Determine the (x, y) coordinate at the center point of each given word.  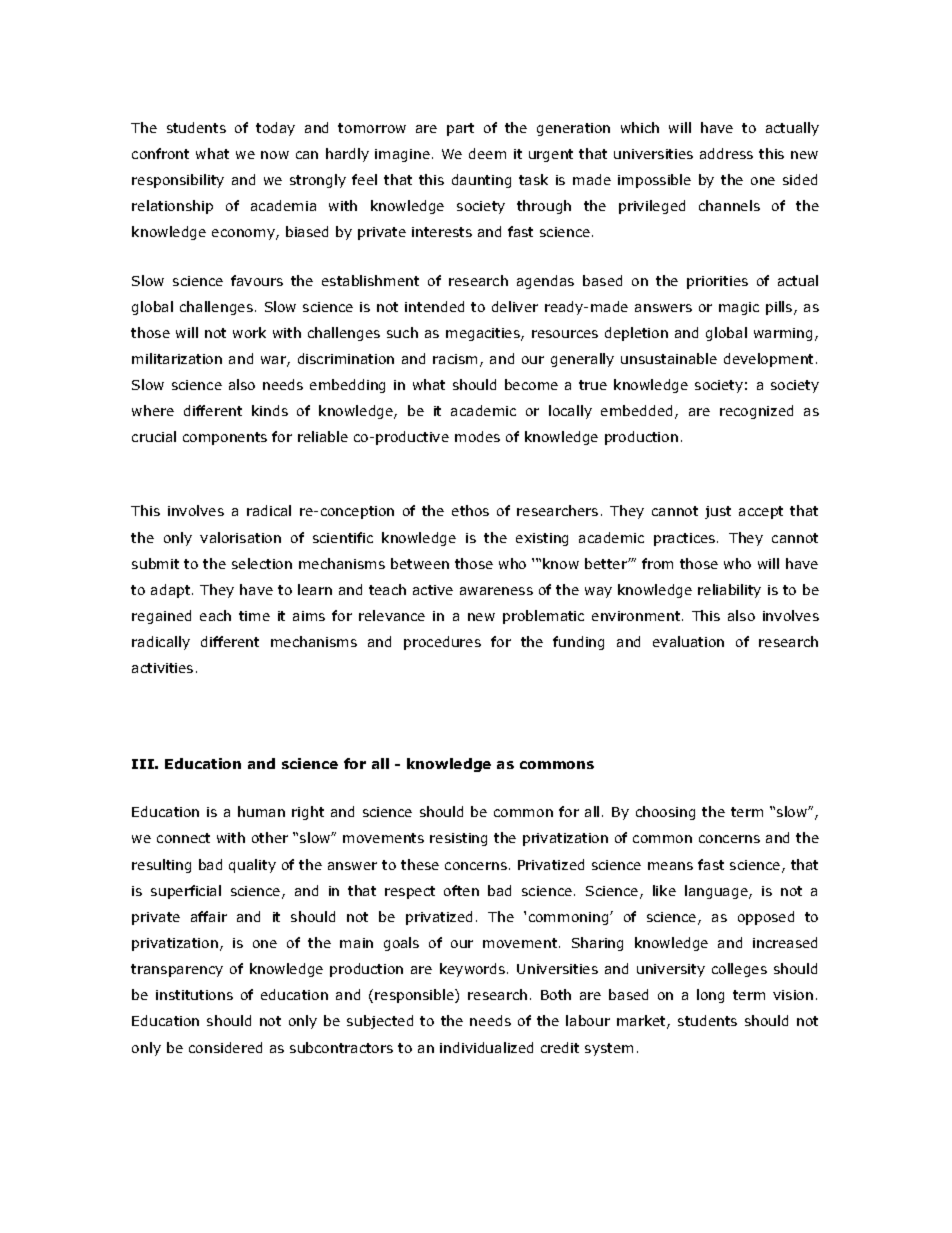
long (710, 996)
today (275, 129)
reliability (729, 591)
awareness (496, 591)
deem (487, 153)
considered (225, 1047)
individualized (486, 1047)
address (726, 153)
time (254, 616)
